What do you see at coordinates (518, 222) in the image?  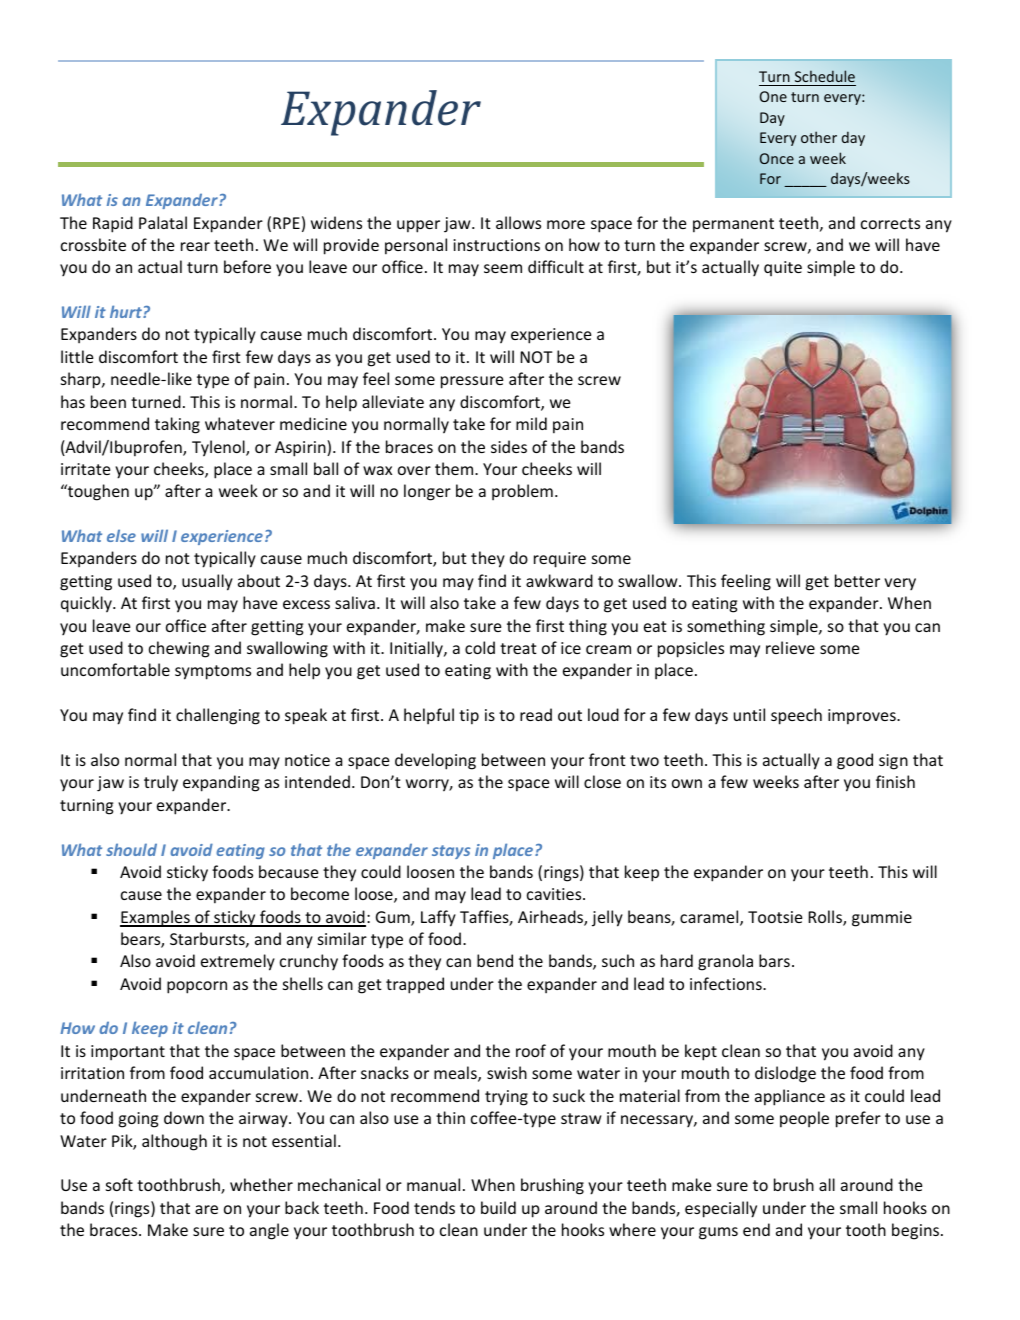 I see `allows` at bounding box center [518, 222].
